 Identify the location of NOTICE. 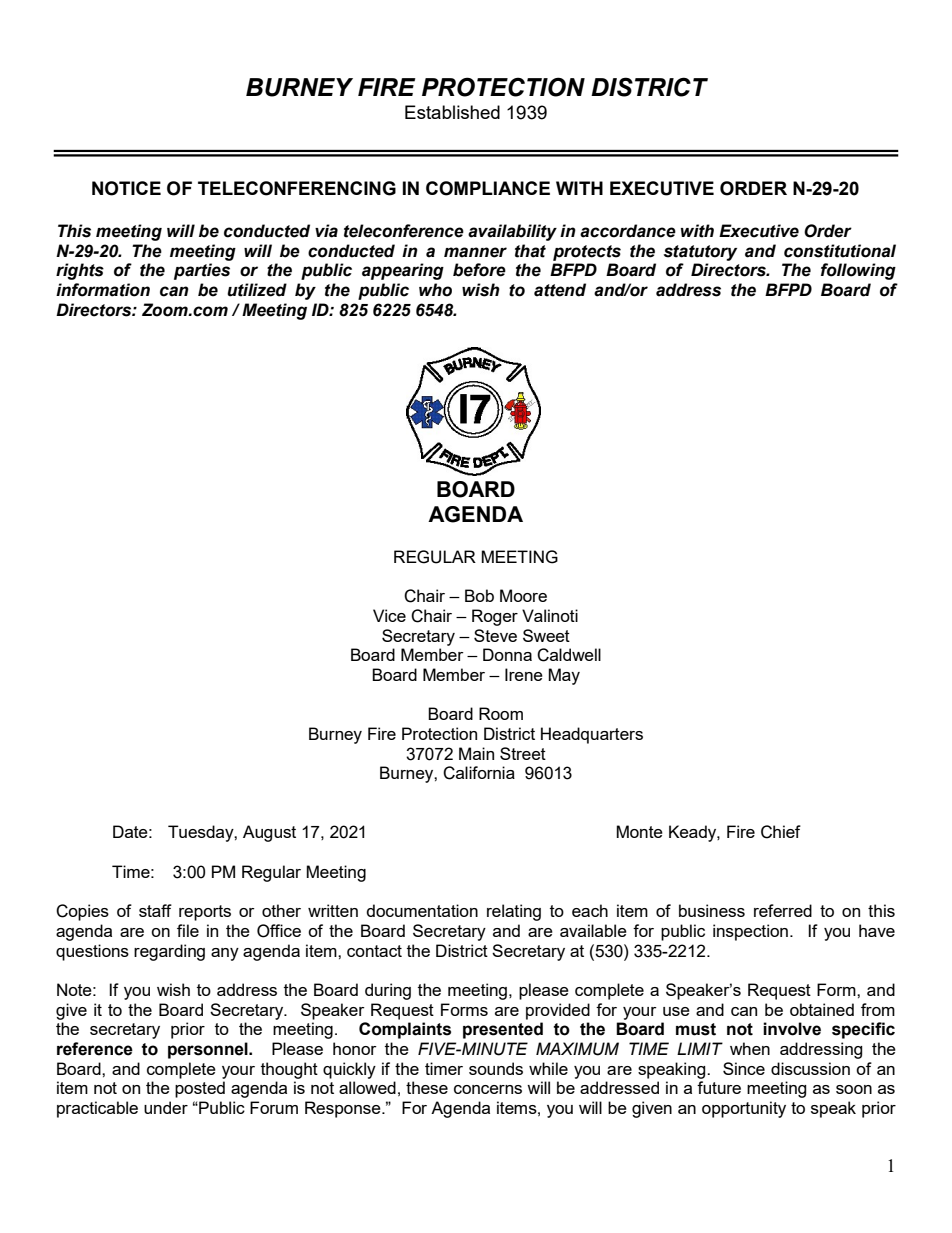
(126, 188).
